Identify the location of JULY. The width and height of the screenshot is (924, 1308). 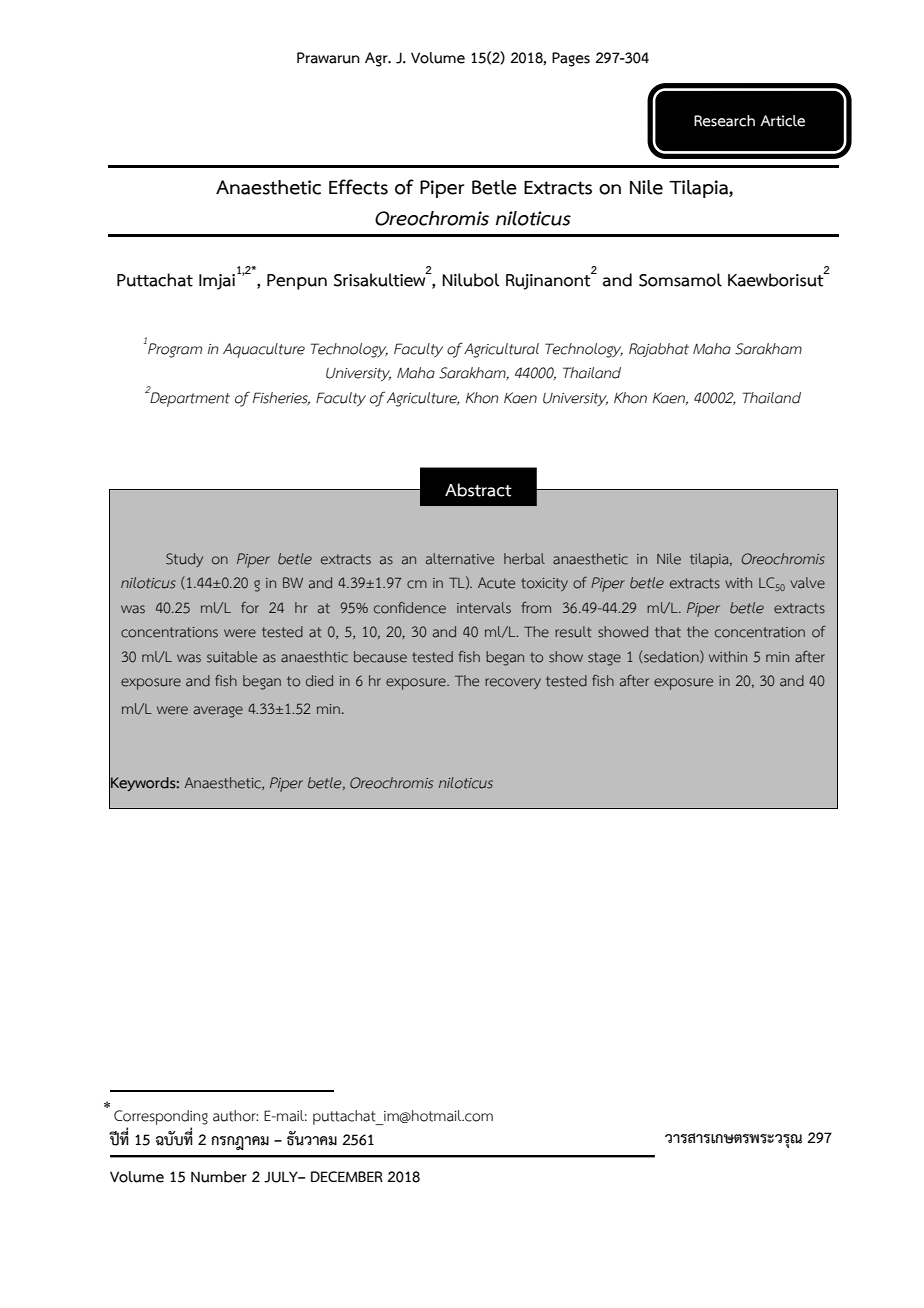
(282, 1177).
